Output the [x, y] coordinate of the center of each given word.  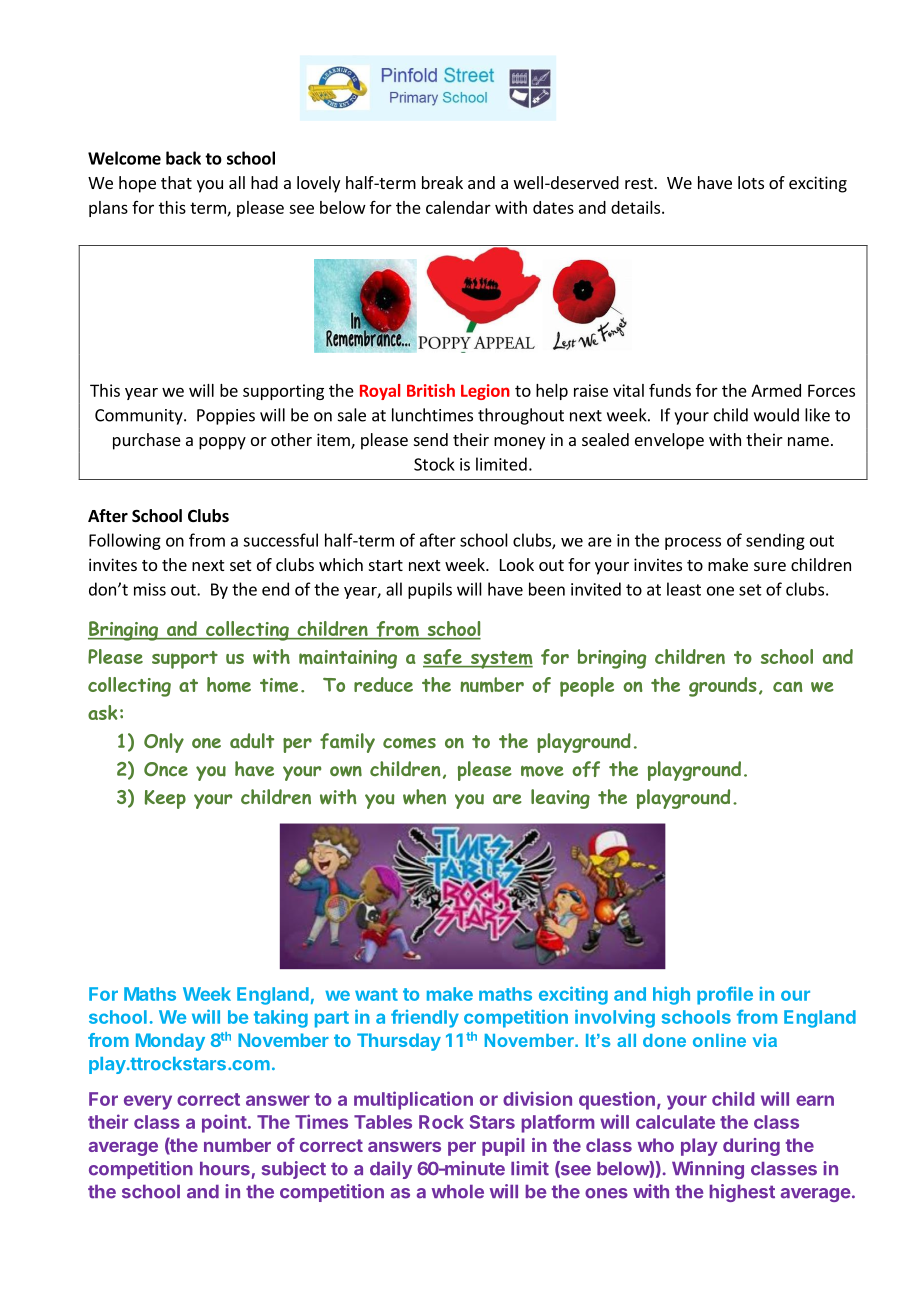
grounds [723, 687]
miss [150, 589]
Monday [170, 1042]
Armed [776, 390]
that [176, 182]
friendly [425, 1018]
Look [517, 564]
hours [225, 1169]
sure [770, 566]
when [424, 797]
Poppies [226, 417]
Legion [485, 392]
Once [166, 769]
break [442, 182]
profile [725, 995]
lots [751, 182]
